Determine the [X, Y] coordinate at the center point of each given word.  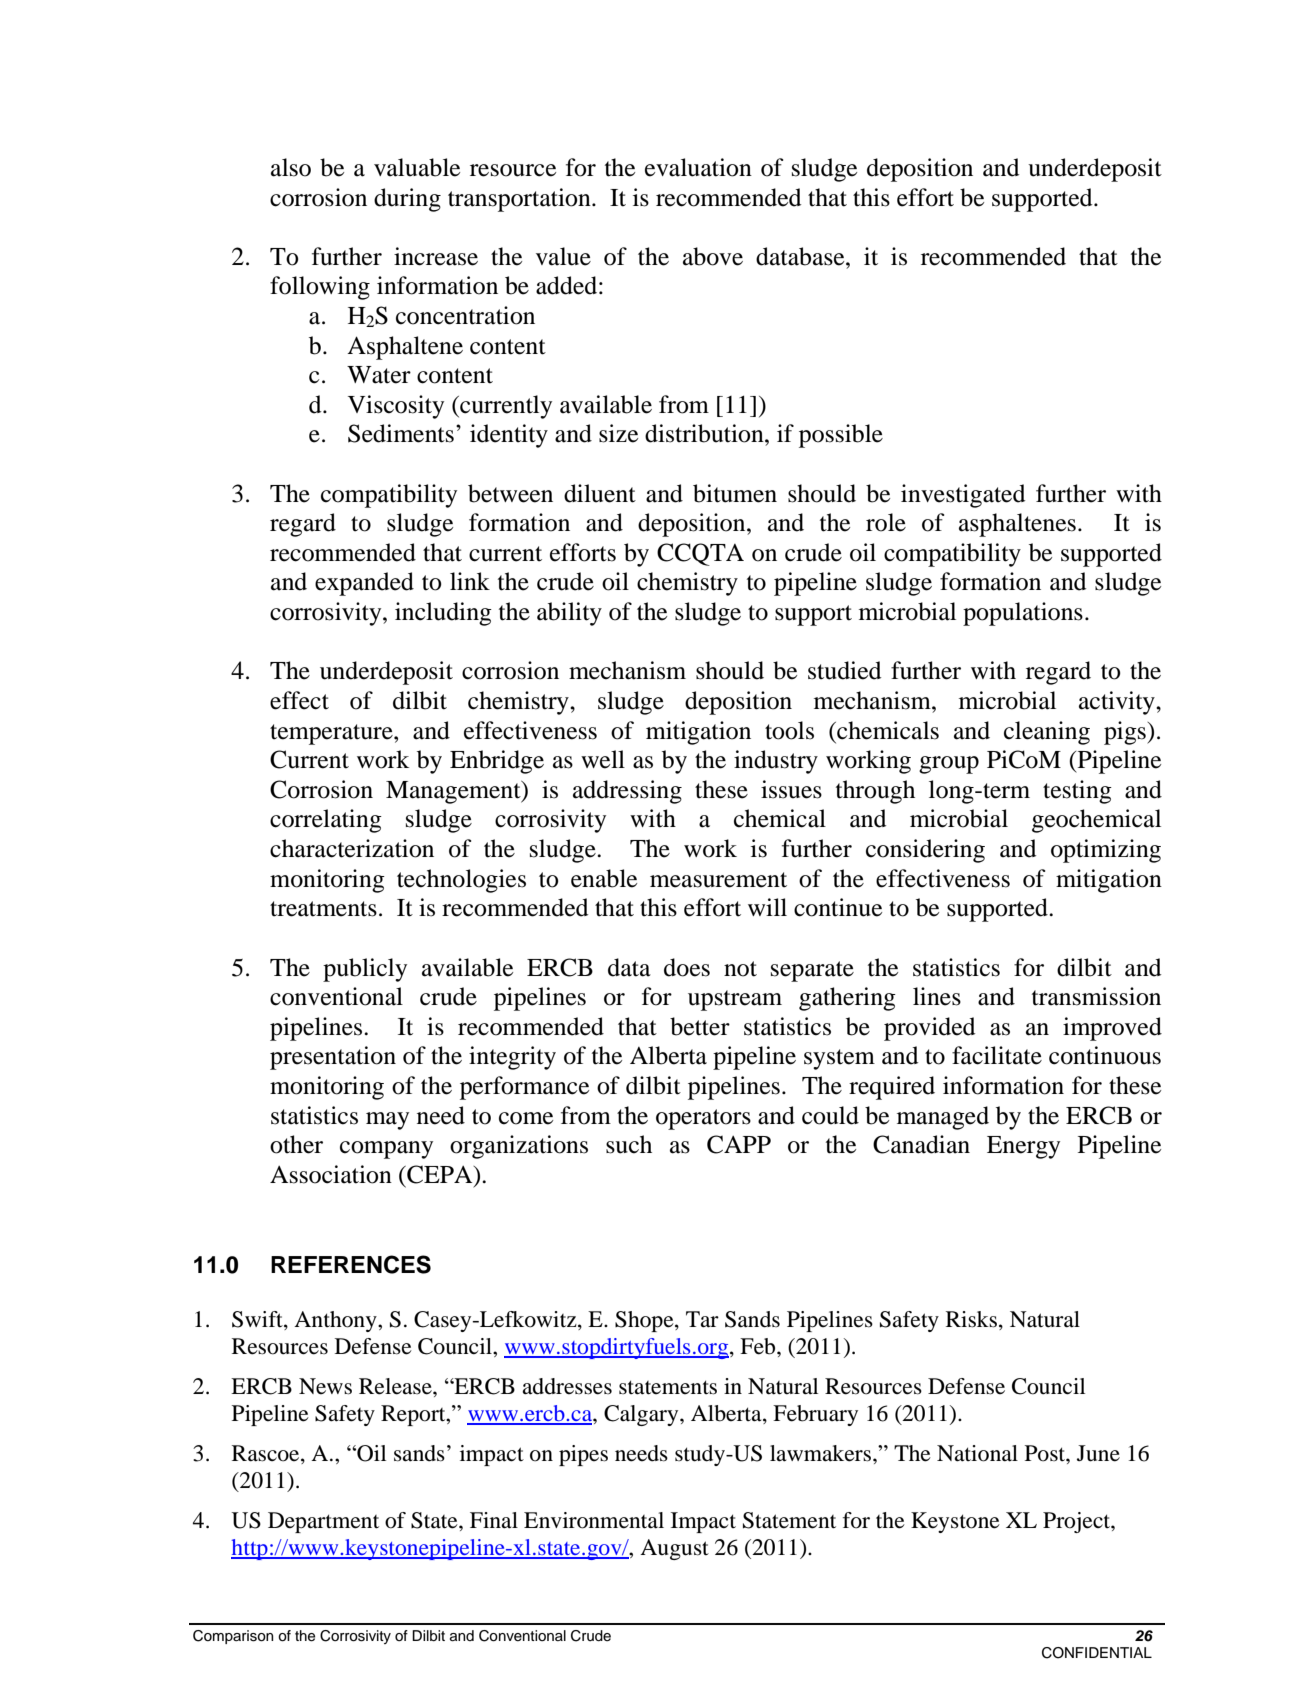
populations [1023, 614]
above [713, 256]
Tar [702, 1319]
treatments [323, 909]
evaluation [698, 167]
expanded [364, 584]
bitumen [735, 493]
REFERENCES [351, 1264]
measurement [718, 880]
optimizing [1106, 851]
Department [323, 1522]
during [407, 200]
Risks [971, 1319]
